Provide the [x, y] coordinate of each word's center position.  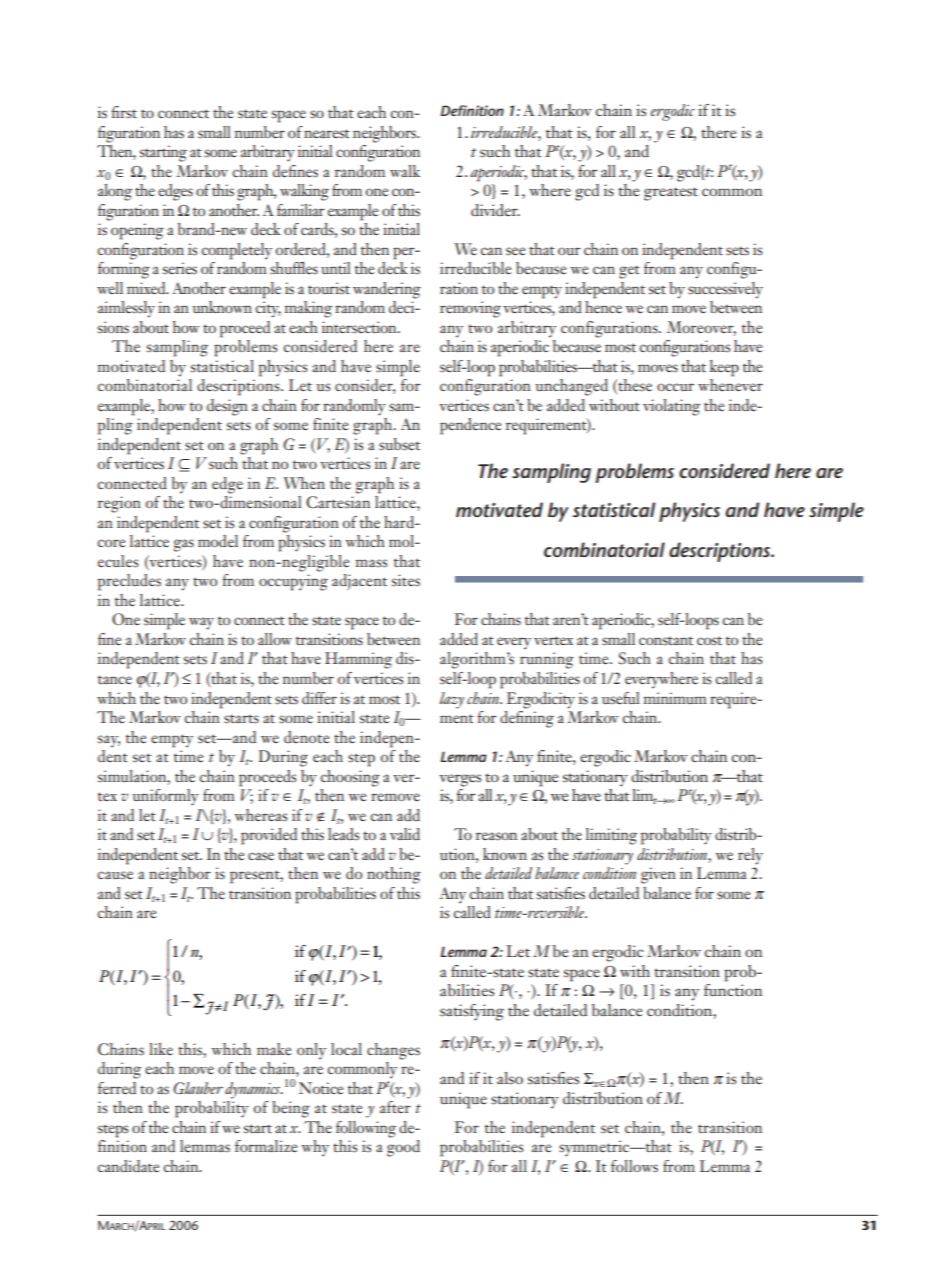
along [115, 192]
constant [666, 640]
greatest [671, 194]
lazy [452, 700]
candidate [129, 1166]
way [201, 623]
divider [495, 210]
